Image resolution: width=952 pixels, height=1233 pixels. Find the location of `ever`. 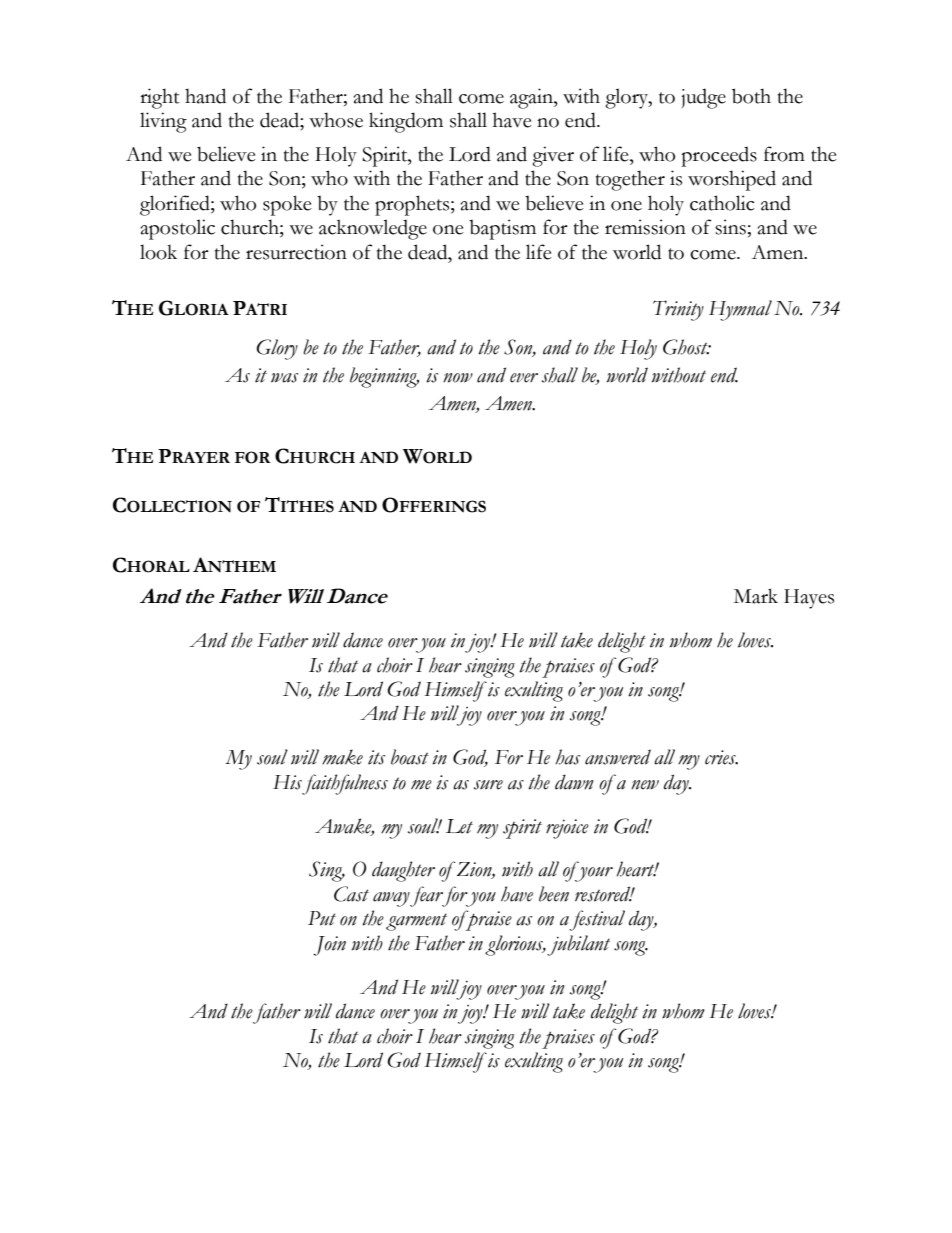

ever is located at coordinates (524, 378).
